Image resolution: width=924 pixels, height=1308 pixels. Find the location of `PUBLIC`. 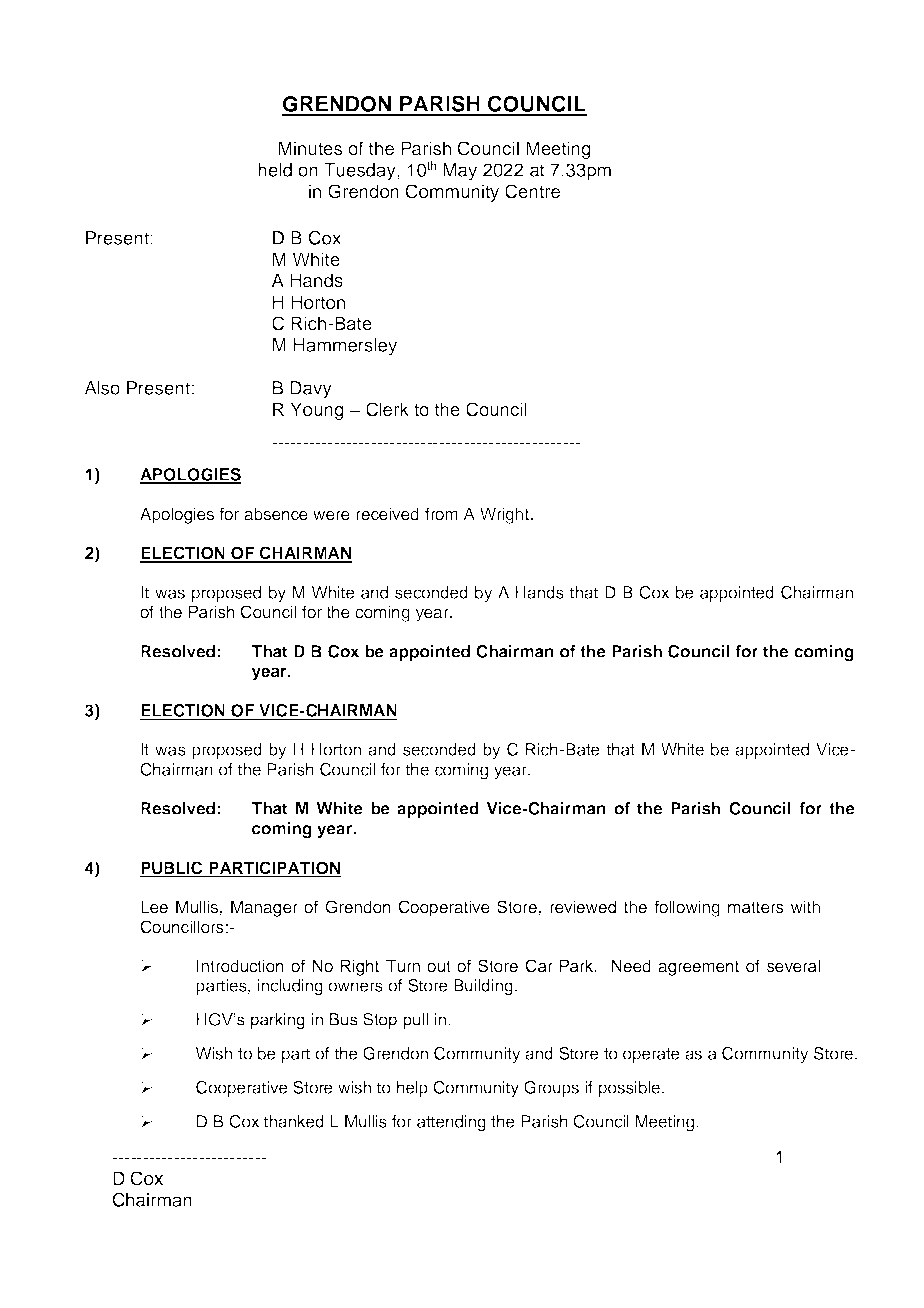

PUBLIC is located at coordinates (172, 869).
